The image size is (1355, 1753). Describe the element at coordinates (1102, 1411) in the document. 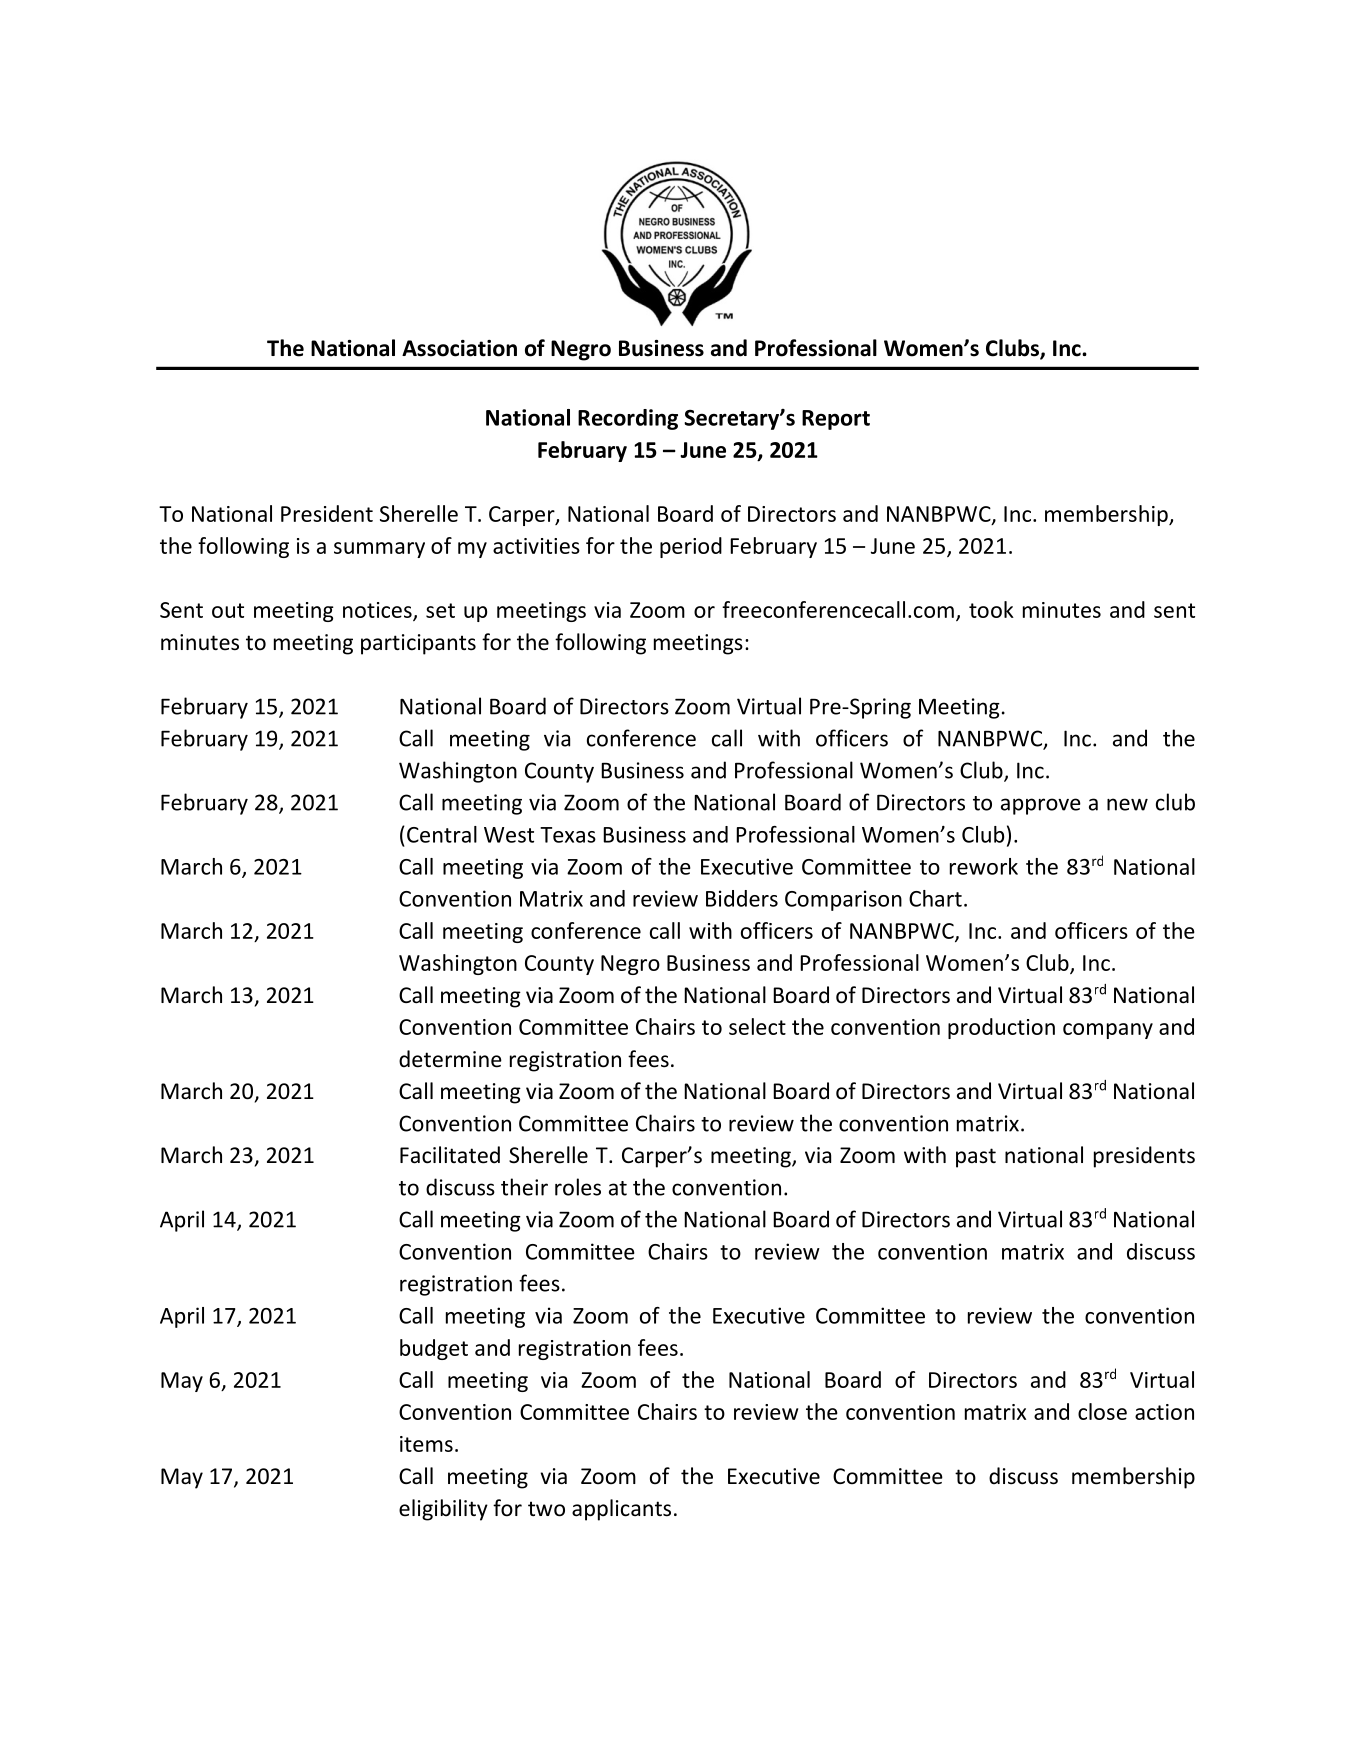

I see `close` at that location.
